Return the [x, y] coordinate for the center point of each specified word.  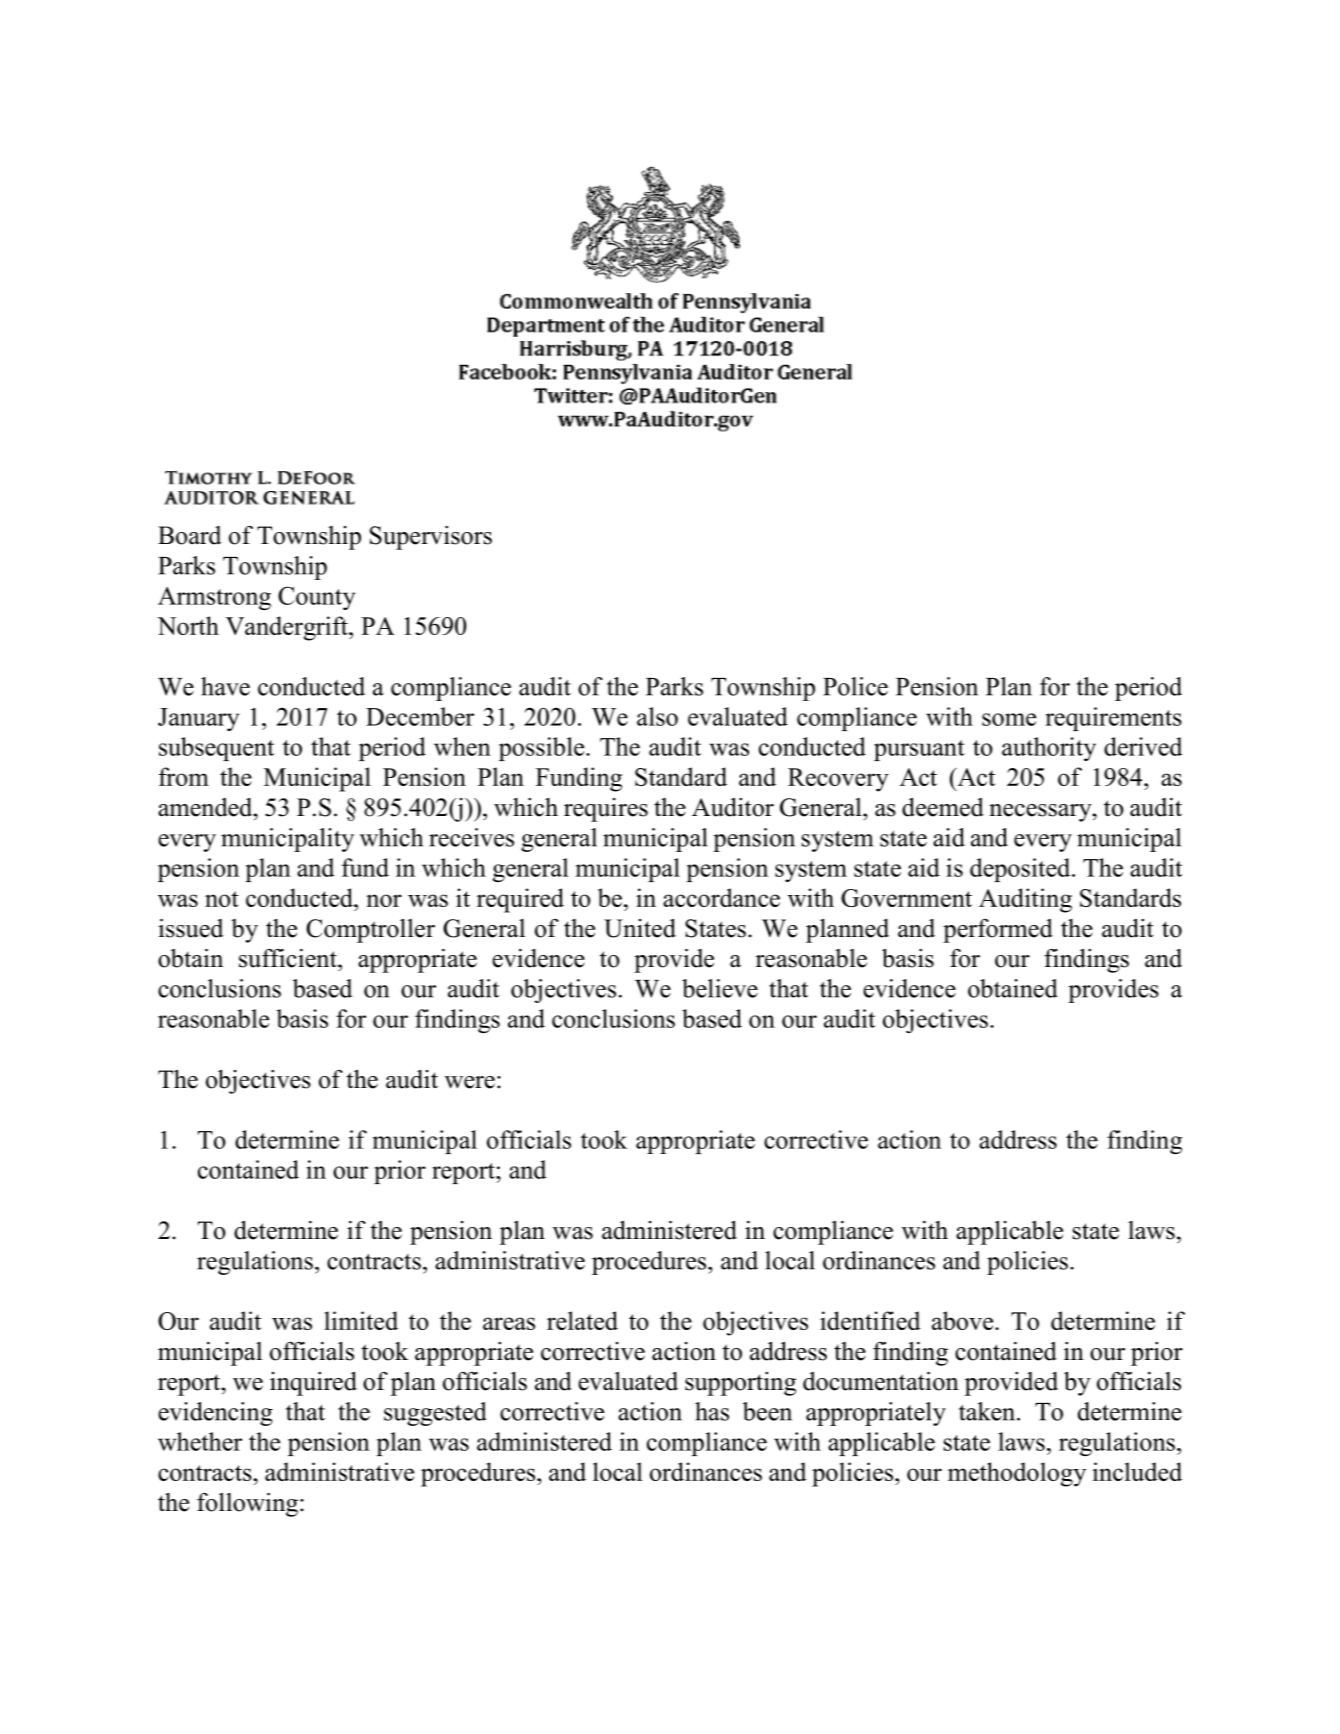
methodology [1017, 1474]
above [964, 1320]
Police [855, 686]
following [247, 1505]
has [712, 1411]
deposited [1021, 870]
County [316, 598]
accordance [721, 897]
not [222, 899]
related [582, 1320]
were [470, 1082]
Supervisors [431, 538]
